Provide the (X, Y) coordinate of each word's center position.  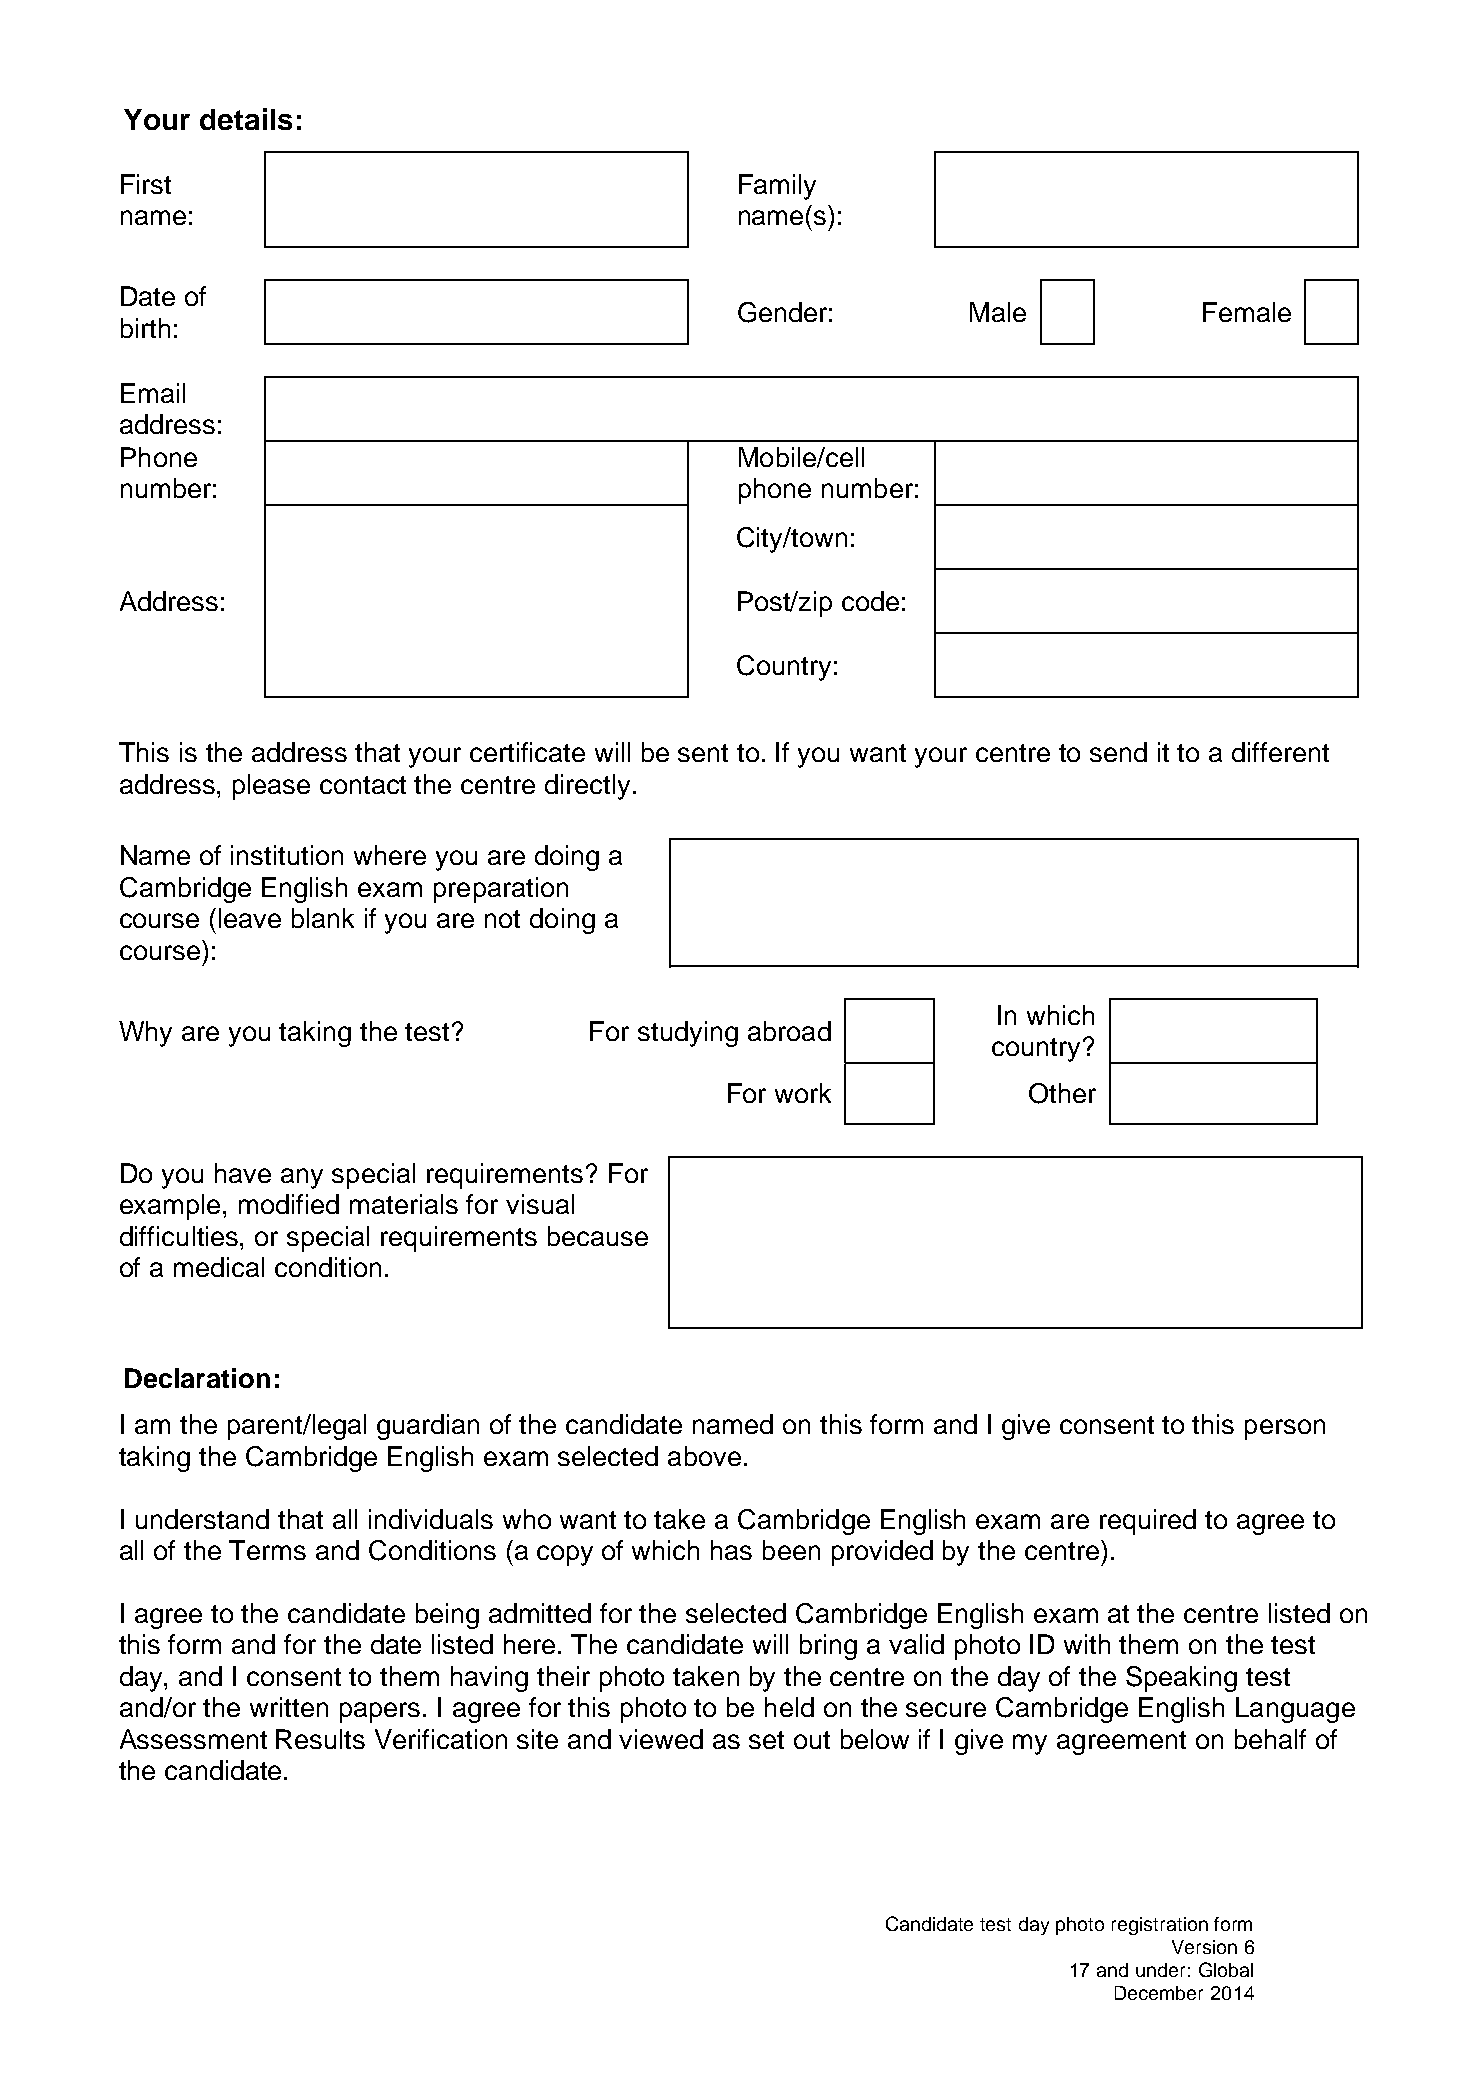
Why (145, 1034)
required (1148, 1522)
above (704, 1456)
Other (1062, 1093)
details (246, 119)
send (1118, 752)
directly (587, 787)
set (766, 1740)
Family (777, 187)
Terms (267, 1550)
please (271, 787)
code (870, 601)
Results (320, 1739)
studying (688, 1034)
